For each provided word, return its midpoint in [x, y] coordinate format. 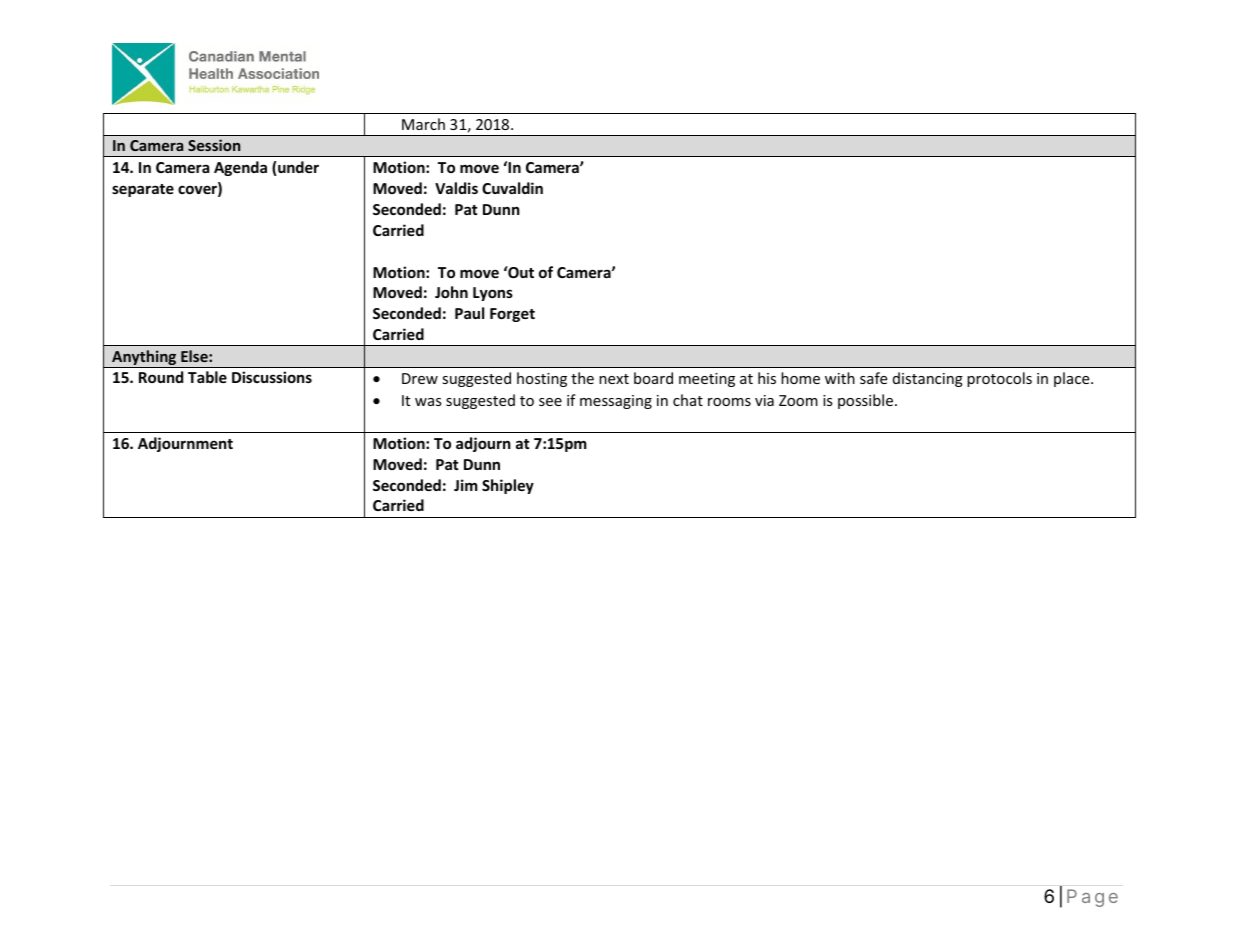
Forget [512, 315]
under [298, 167]
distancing [928, 379]
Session [214, 145]
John [451, 292]
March [423, 124]
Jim [466, 485]
